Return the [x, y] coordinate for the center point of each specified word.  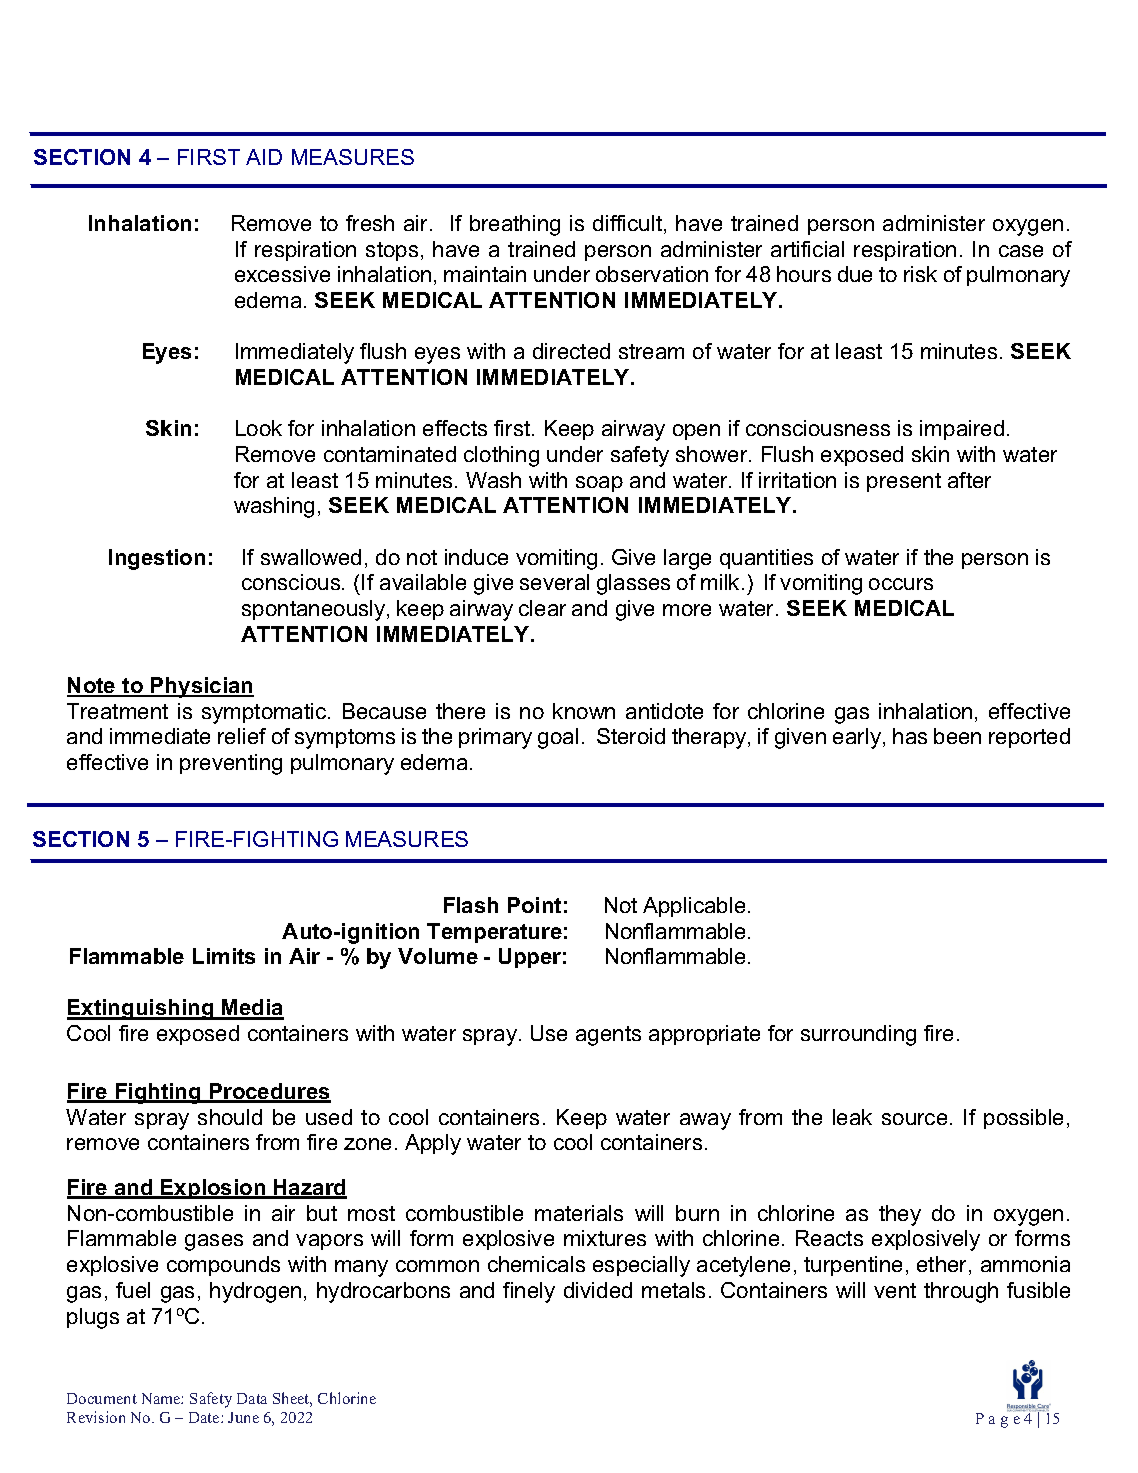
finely [529, 1292]
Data [252, 1398]
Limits [224, 956]
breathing [515, 225]
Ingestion [157, 559]
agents [608, 1036]
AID [264, 157]
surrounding [858, 1035]
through [961, 1292]
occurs [901, 584]
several [554, 582]
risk [920, 274]
